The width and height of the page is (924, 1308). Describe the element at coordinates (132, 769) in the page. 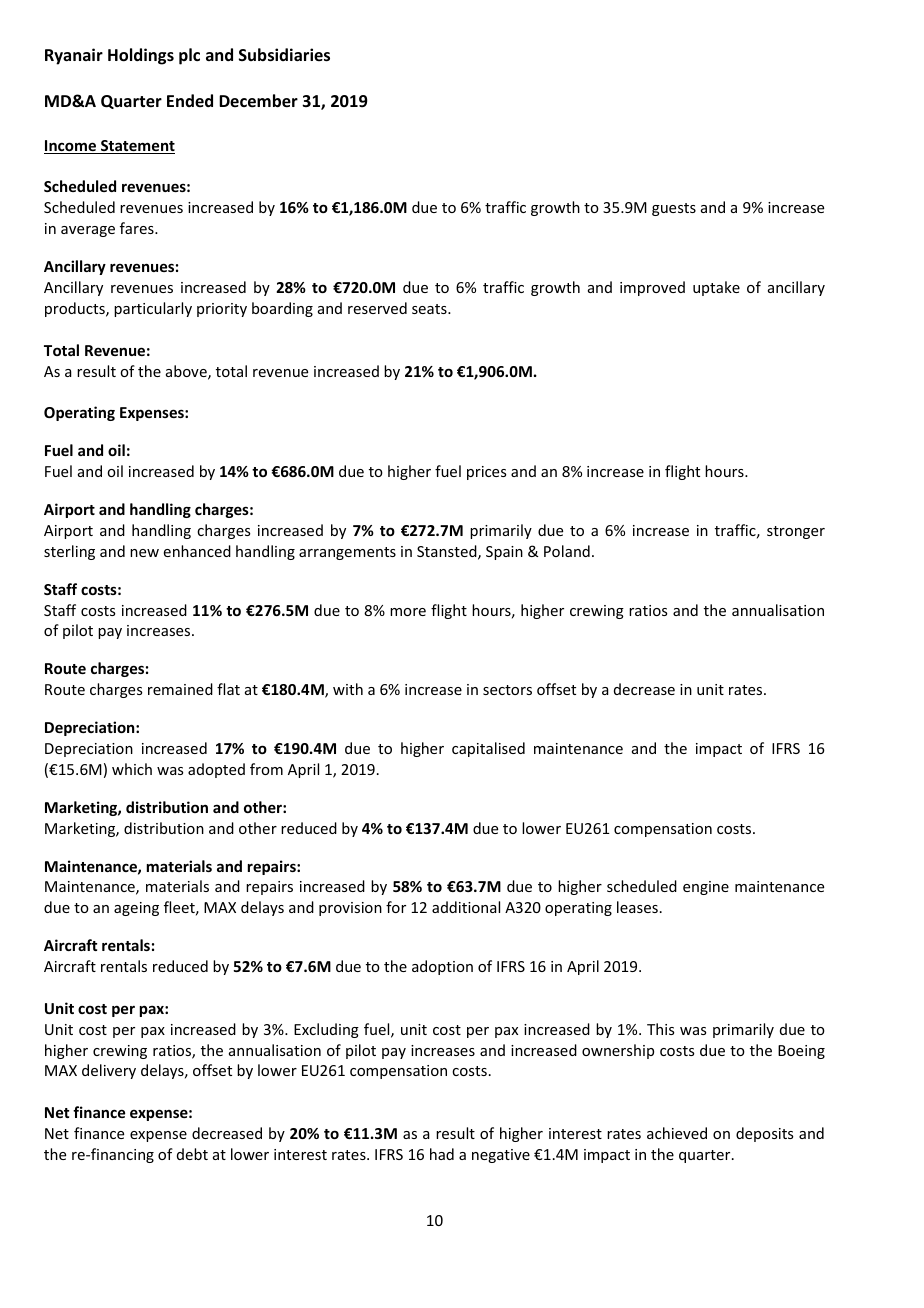

I see `which` at that location.
